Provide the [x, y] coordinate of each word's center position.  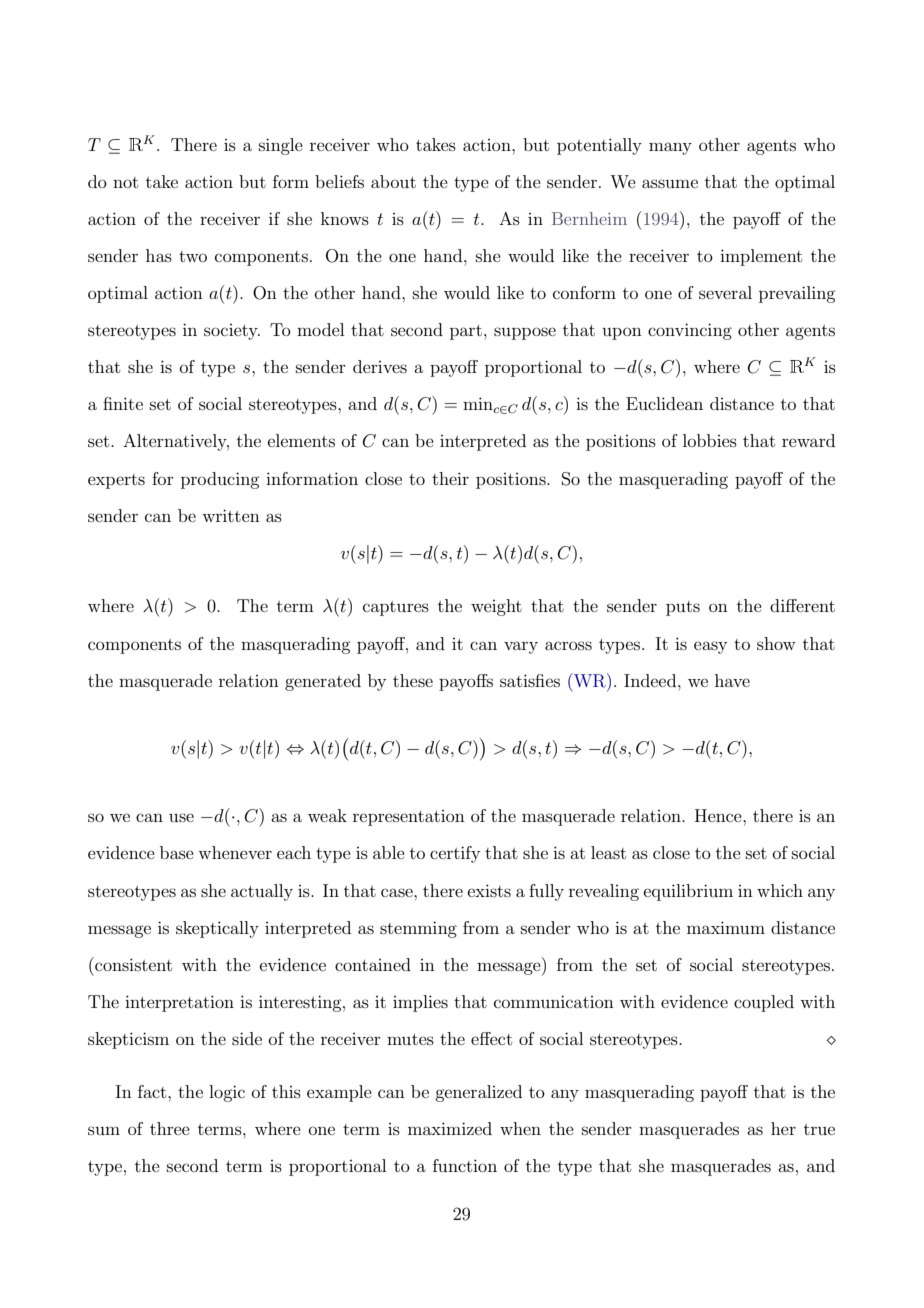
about [393, 181]
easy [710, 647]
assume [670, 183]
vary [521, 647]
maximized [450, 1128]
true [819, 1129]
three [170, 1128]
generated [323, 682]
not [125, 182]
